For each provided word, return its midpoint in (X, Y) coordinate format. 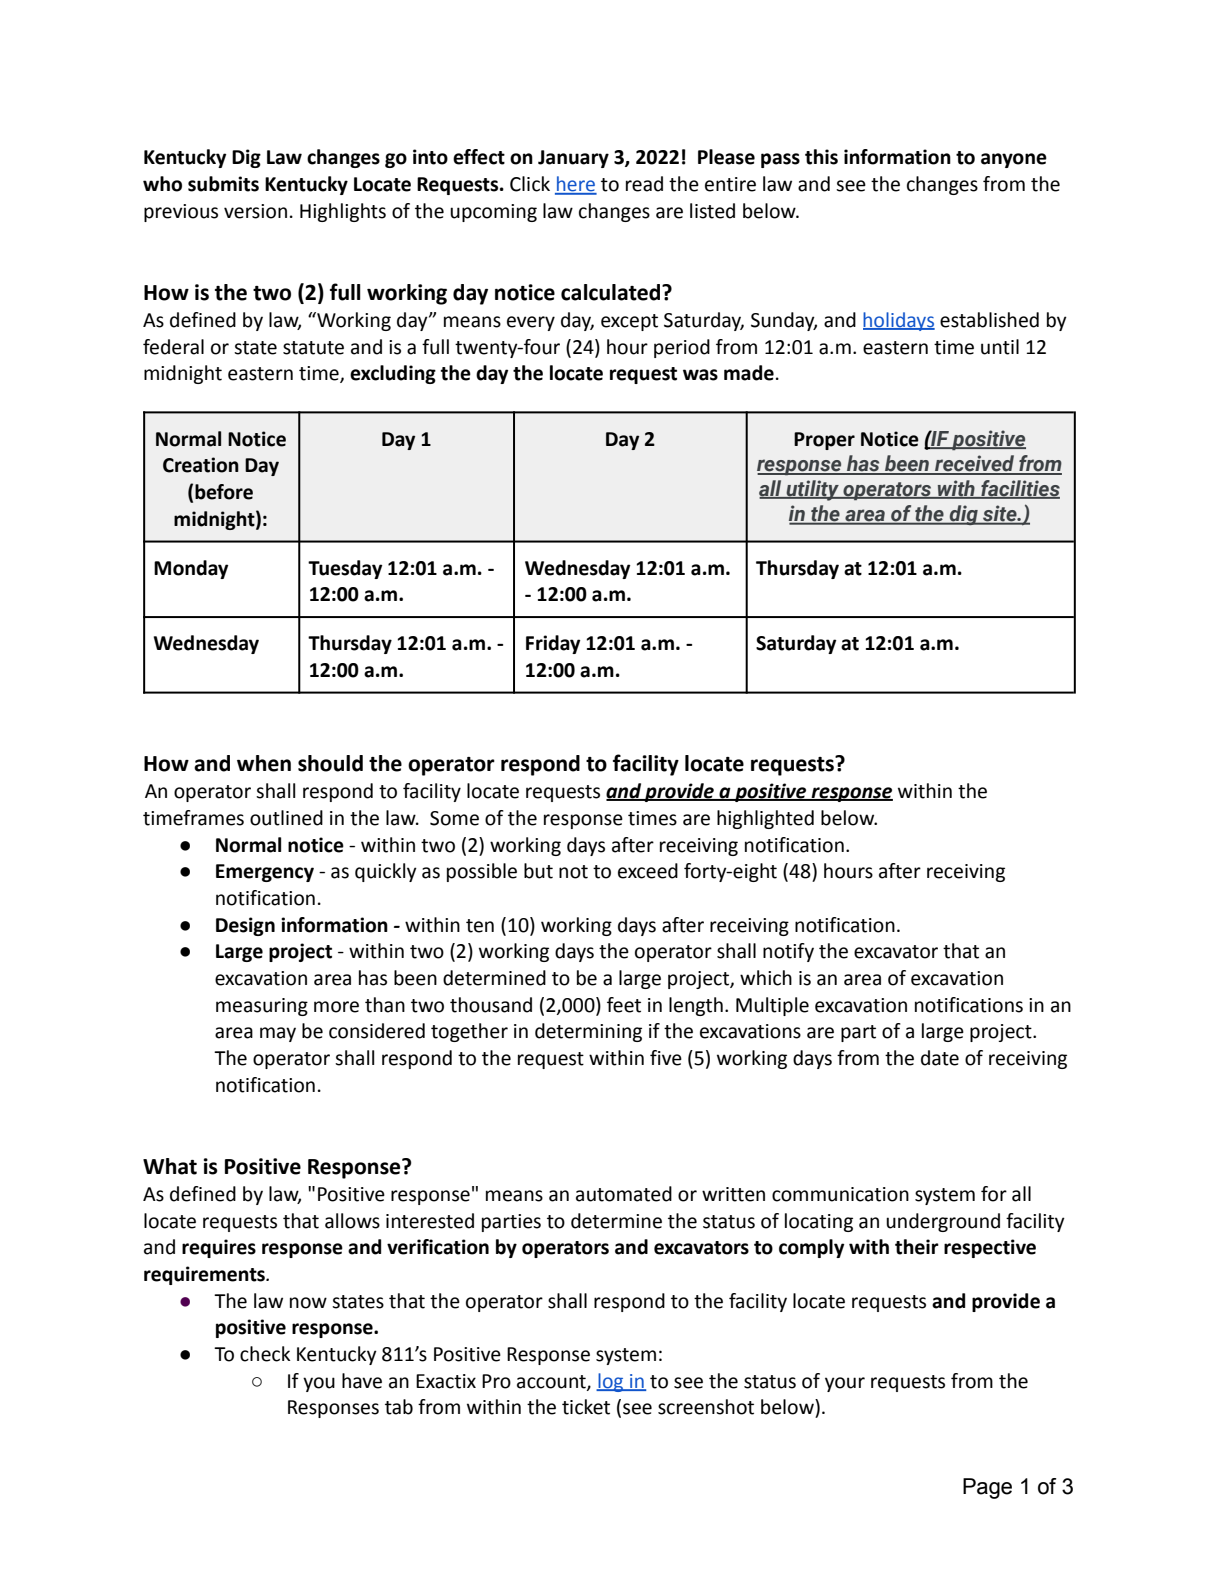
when (264, 763)
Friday (553, 644)
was (700, 375)
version (255, 211)
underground (943, 1222)
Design (245, 926)
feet (624, 1005)
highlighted (765, 819)
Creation (201, 465)
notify (788, 952)
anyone (1014, 160)
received (975, 464)
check (265, 1354)
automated (624, 1194)
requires (219, 1248)
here (576, 185)
